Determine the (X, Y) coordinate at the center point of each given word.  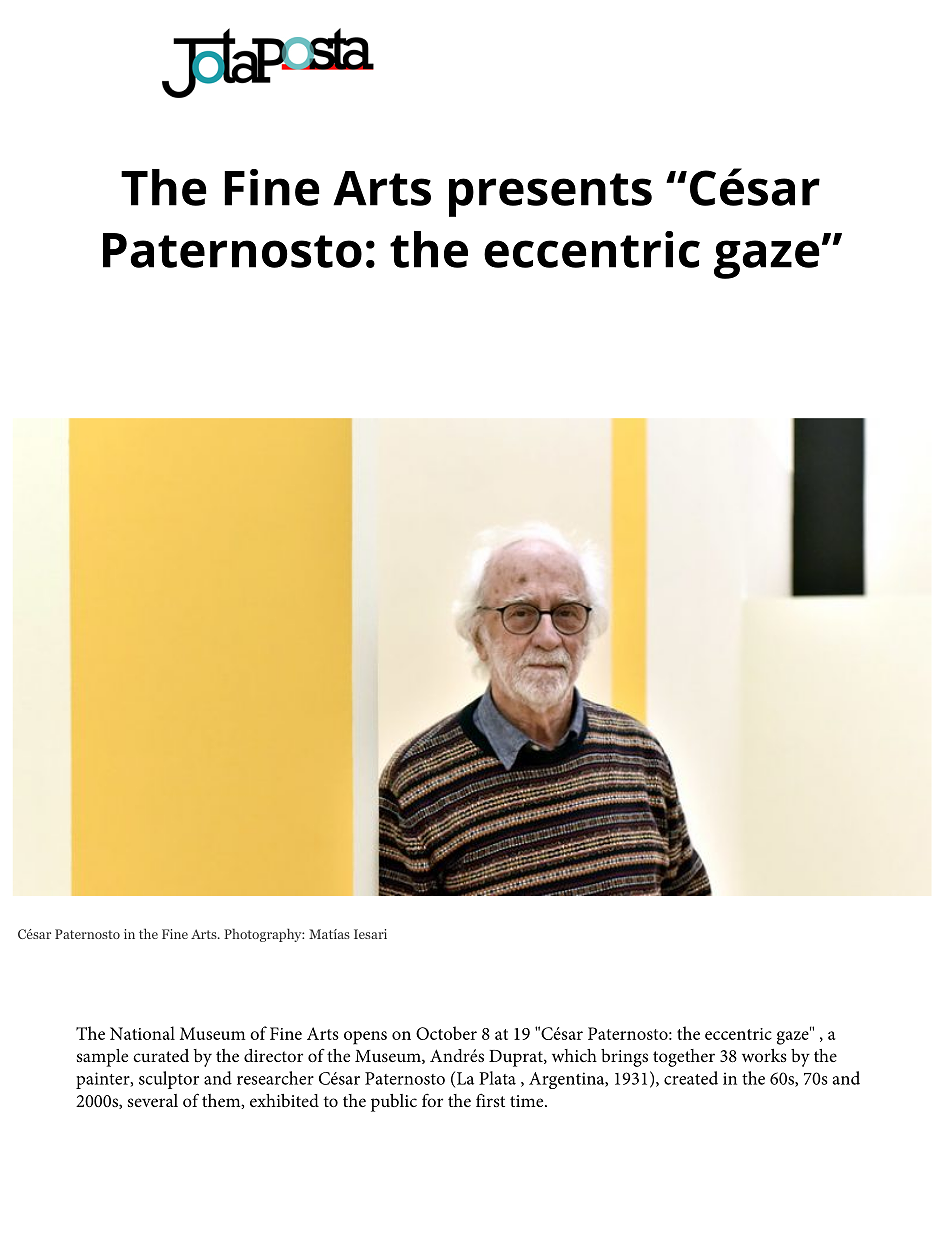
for (432, 1100)
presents (550, 195)
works (764, 1055)
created (691, 1078)
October (446, 1033)
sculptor (169, 1080)
